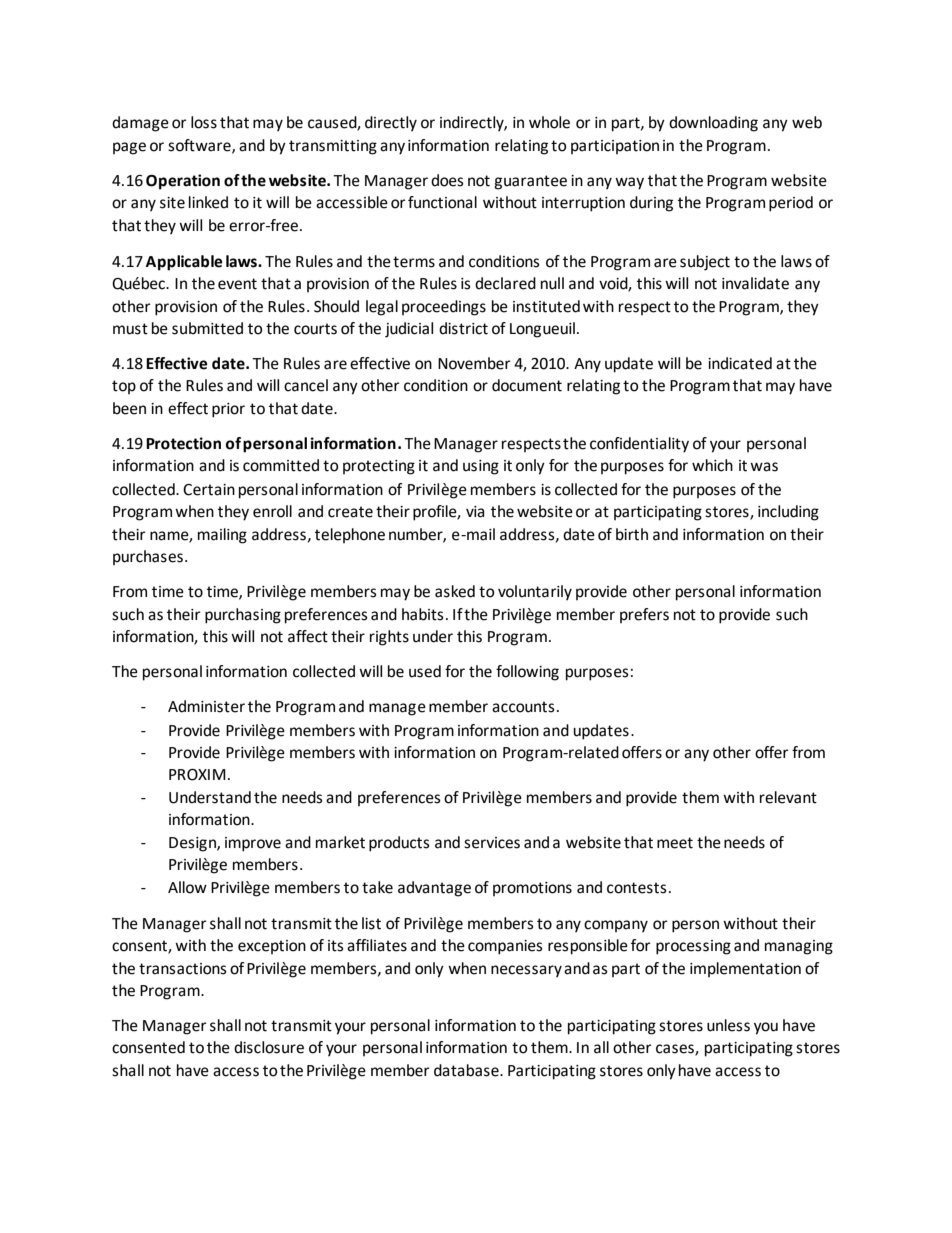 The width and height of the image is (952, 1233). What do you see at coordinates (788, 797) in the image?
I see `relevant` at bounding box center [788, 797].
